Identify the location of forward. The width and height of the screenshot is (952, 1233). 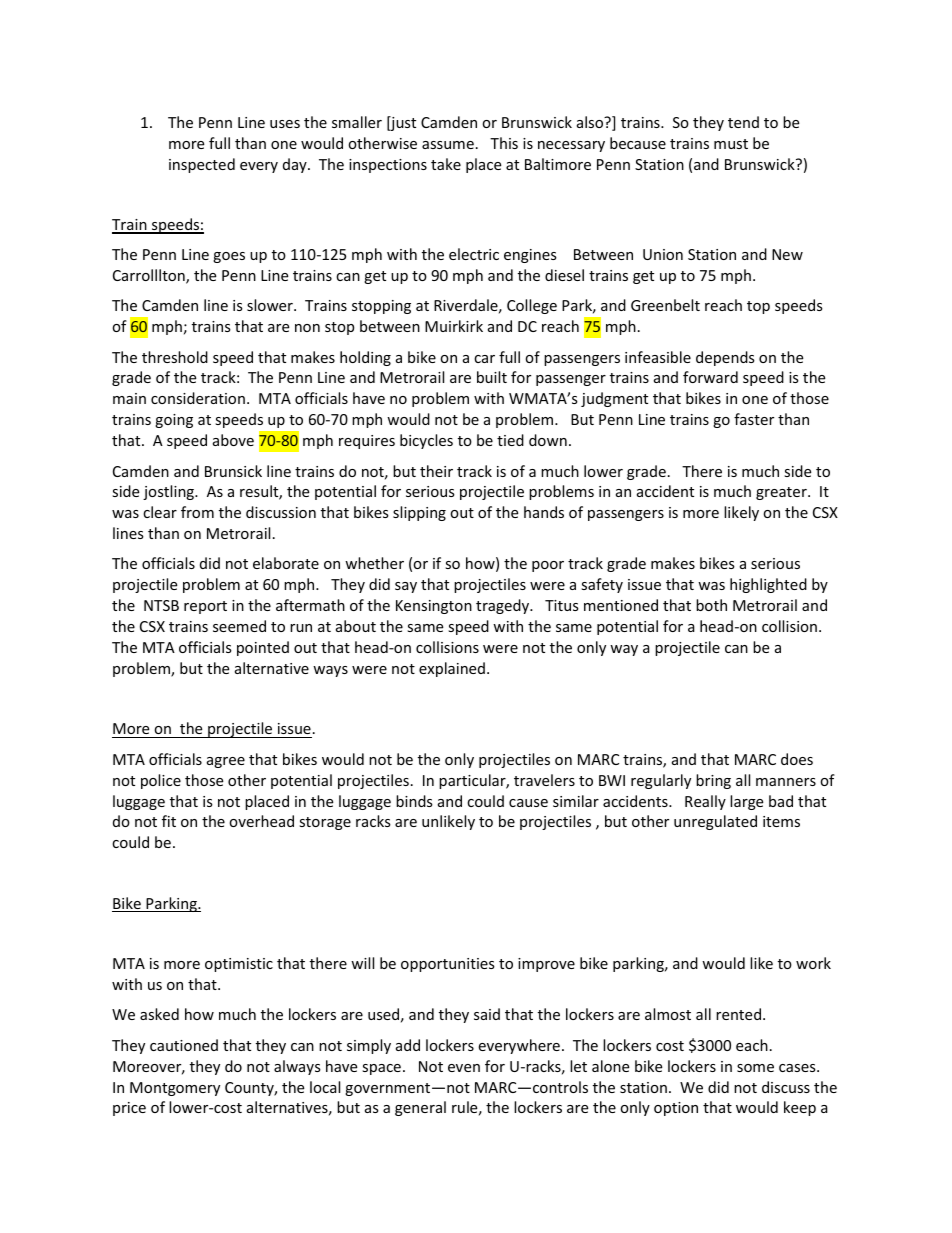
(710, 377).
